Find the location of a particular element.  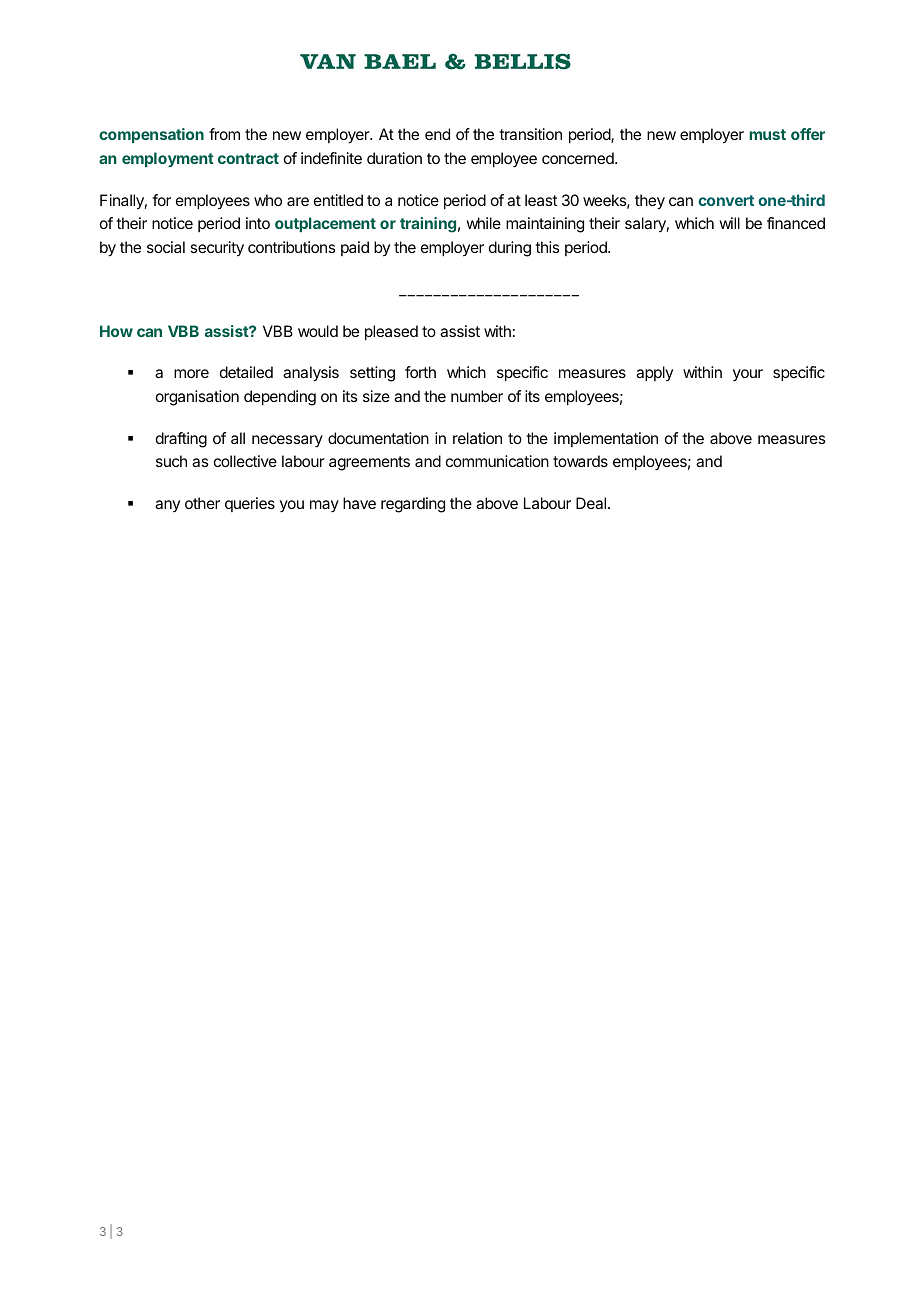

pleased is located at coordinates (391, 333).
